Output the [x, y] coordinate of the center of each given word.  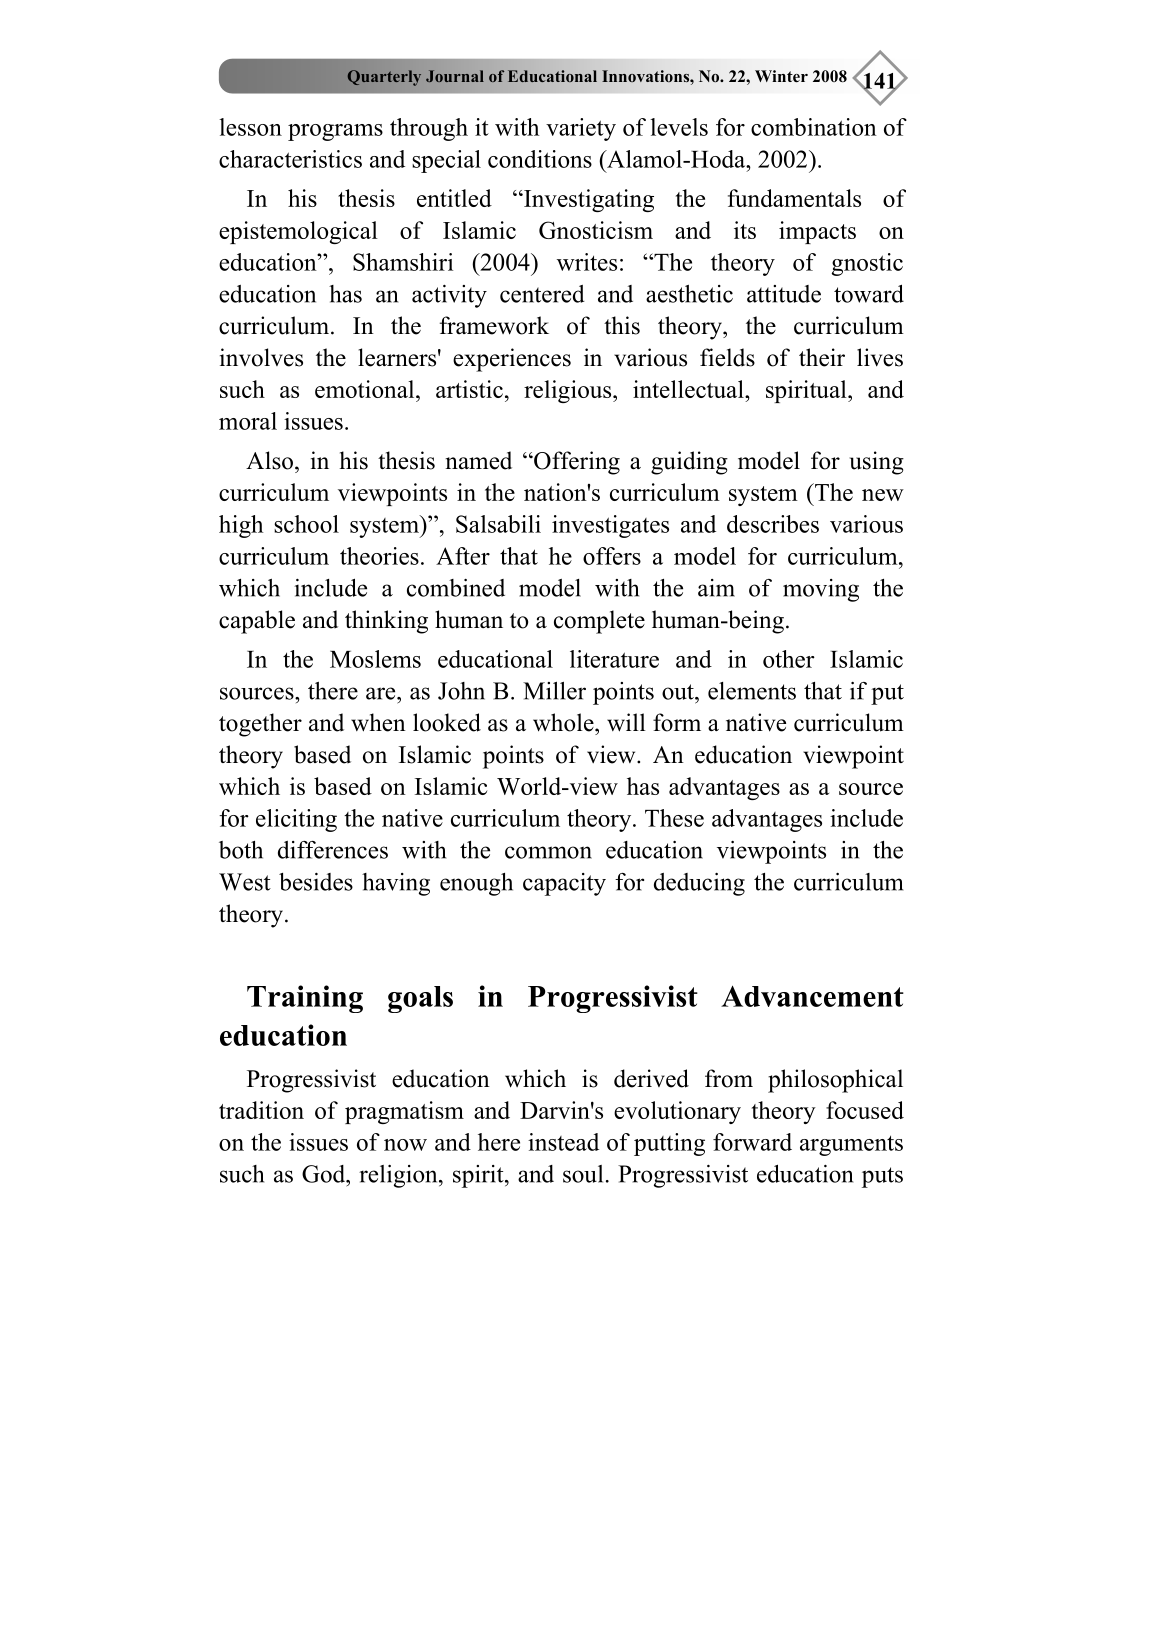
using [877, 463]
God [325, 1174]
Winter [781, 76]
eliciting [296, 820]
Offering [576, 463]
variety [581, 129]
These [674, 818]
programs [335, 132]
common [548, 852]
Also [269, 460]
